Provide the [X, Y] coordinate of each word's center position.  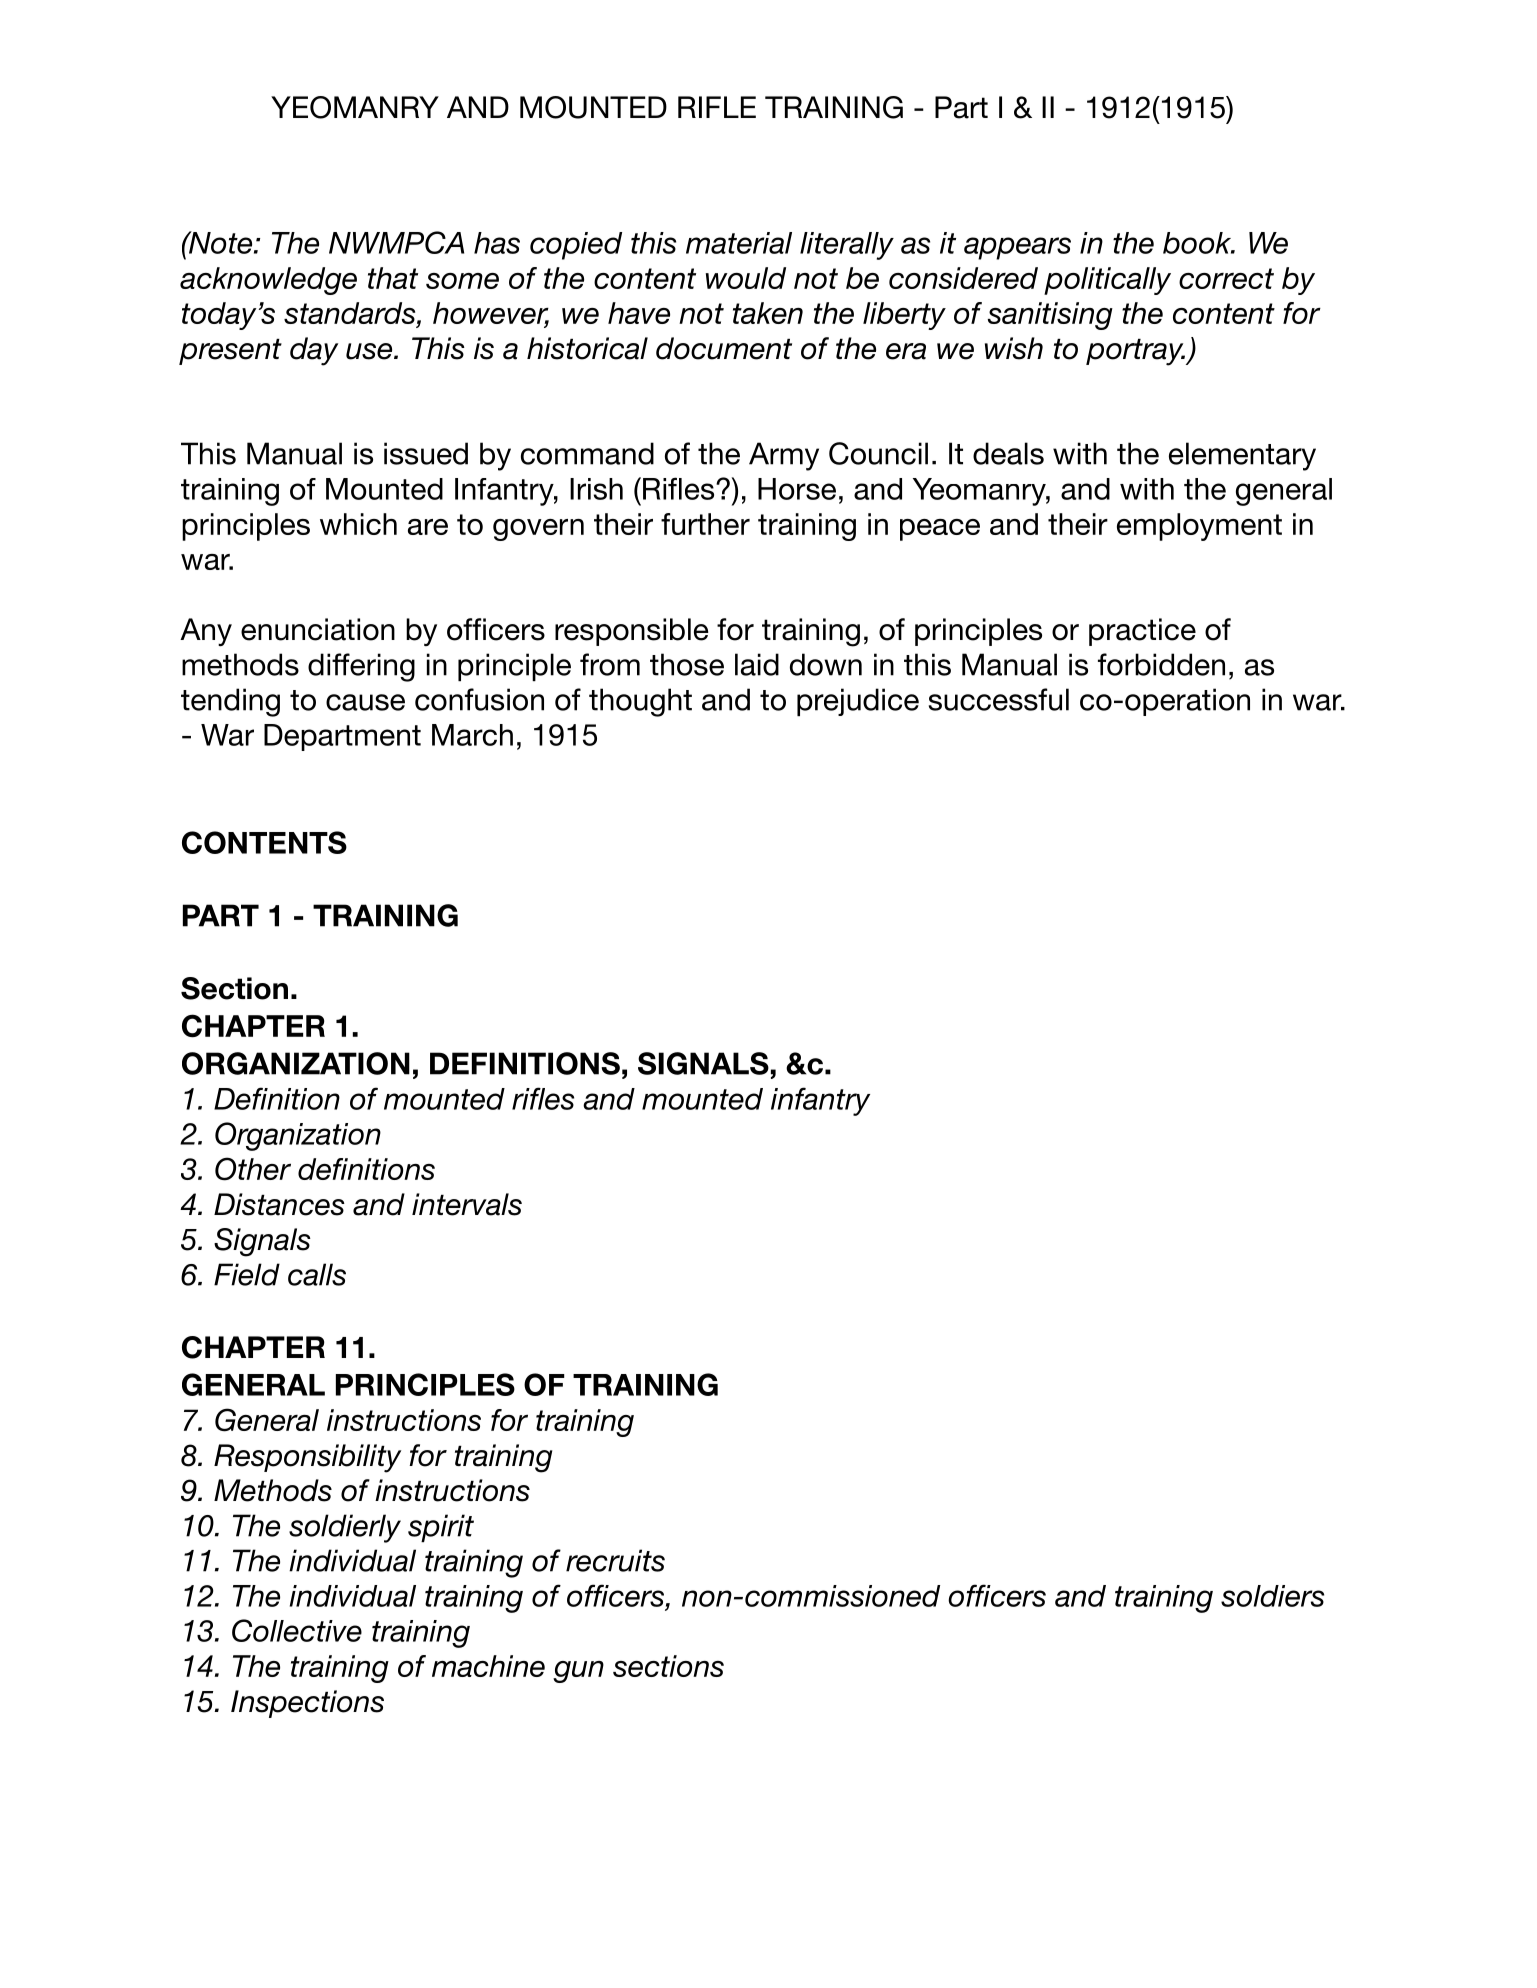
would [746, 278]
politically [1107, 281]
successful [999, 699]
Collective [297, 1630]
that [393, 278]
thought [640, 702]
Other [253, 1169]
